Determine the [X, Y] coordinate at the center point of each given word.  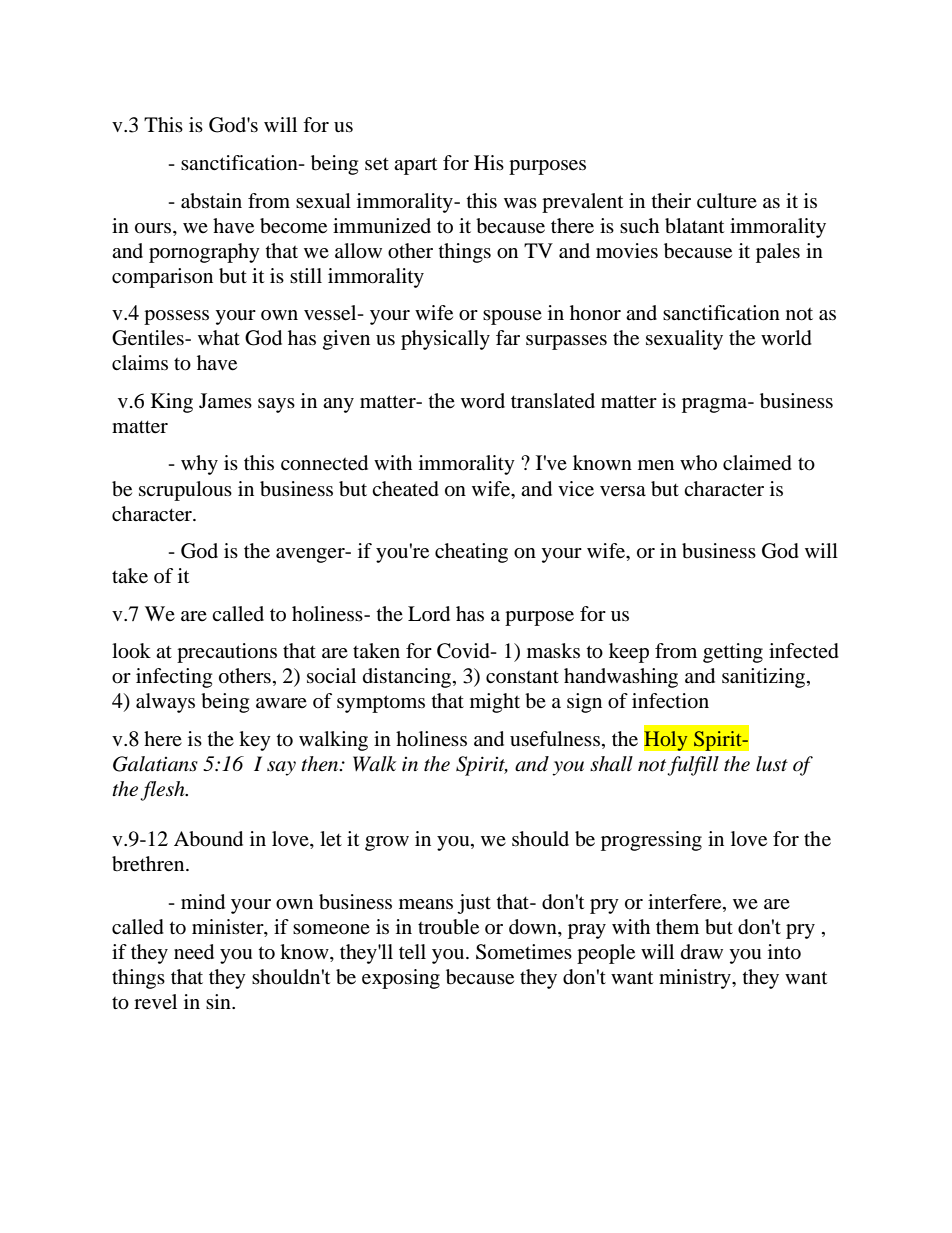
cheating [471, 553]
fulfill [693, 766]
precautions [227, 653]
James [225, 401]
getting [733, 653]
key [255, 741]
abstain [211, 201]
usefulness [555, 739]
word [483, 401]
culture [727, 200]
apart [415, 166]
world [786, 338]
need [194, 952]
